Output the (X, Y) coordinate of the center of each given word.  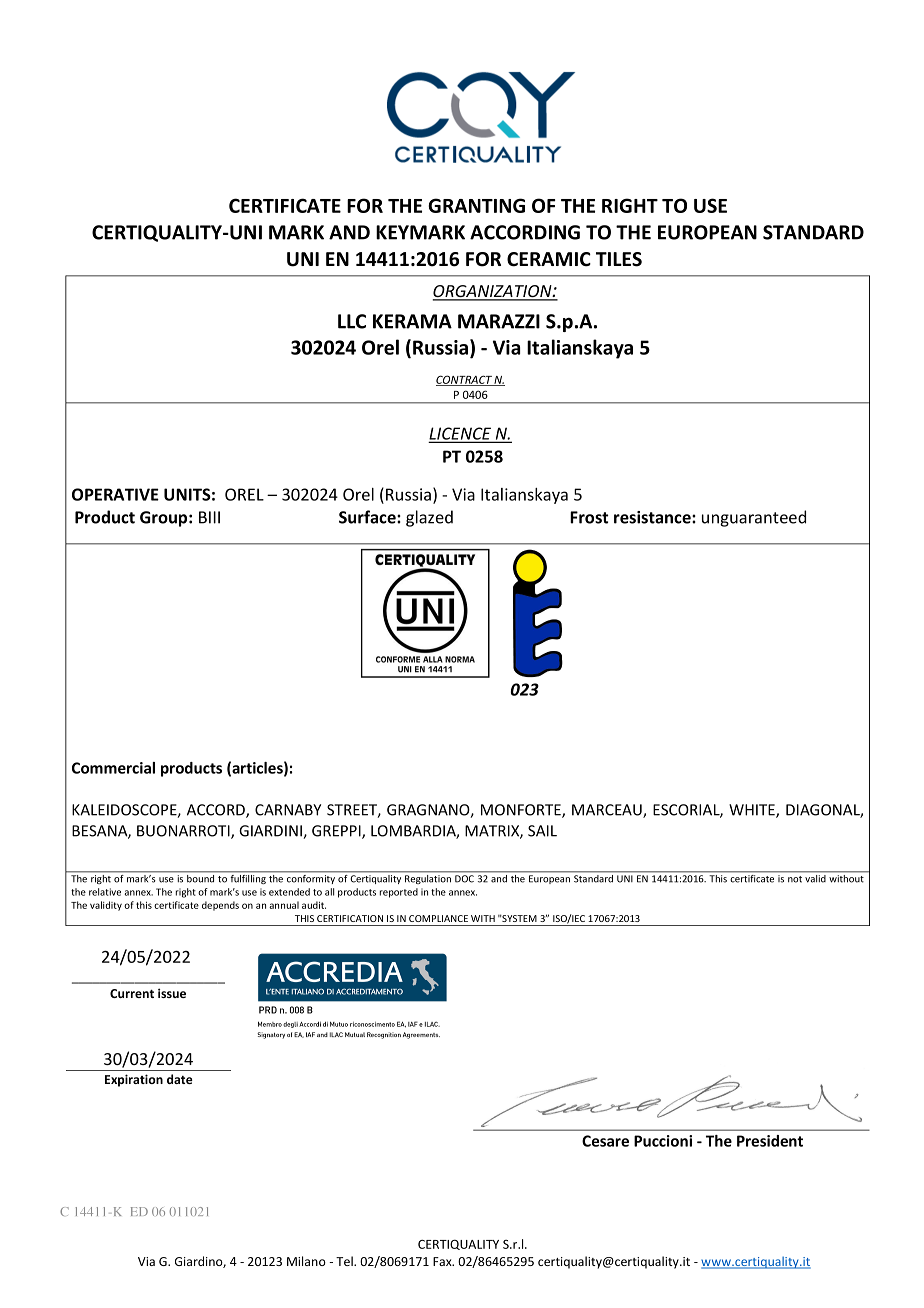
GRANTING (476, 205)
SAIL (542, 831)
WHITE (753, 811)
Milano (306, 1261)
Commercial (113, 768)
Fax (443, 1261)
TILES (619, 259)
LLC (352, 321)
